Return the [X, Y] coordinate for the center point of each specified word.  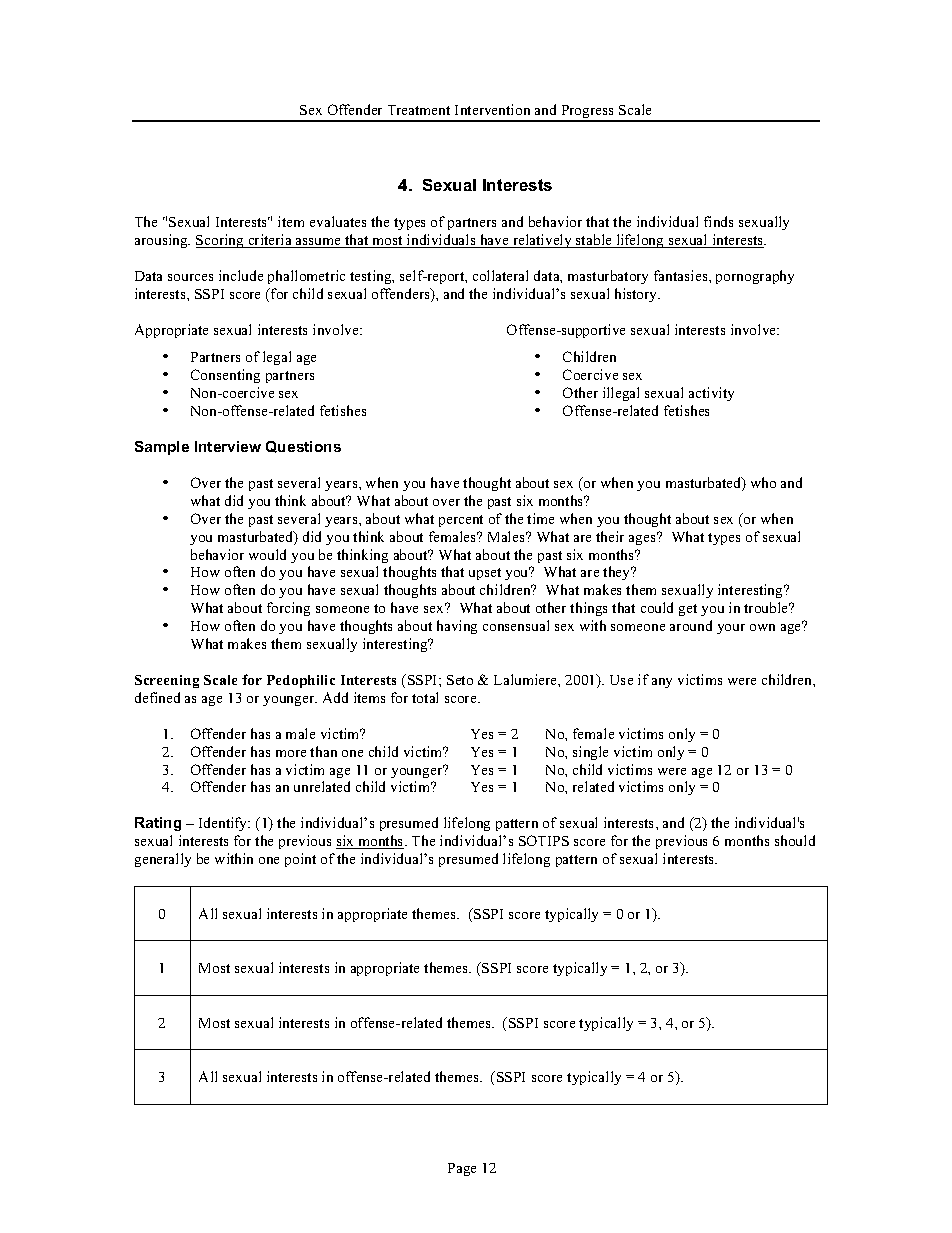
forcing [288, 609]
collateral [500, 275]
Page [462, 1169]
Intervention [492, 109]
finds [718, 221]
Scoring [221, 241]
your [731, 629]
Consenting [225, 376]
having [457, 627]
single [590, 753]
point [300, 860]
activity [711, 394]
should [795, 840]
